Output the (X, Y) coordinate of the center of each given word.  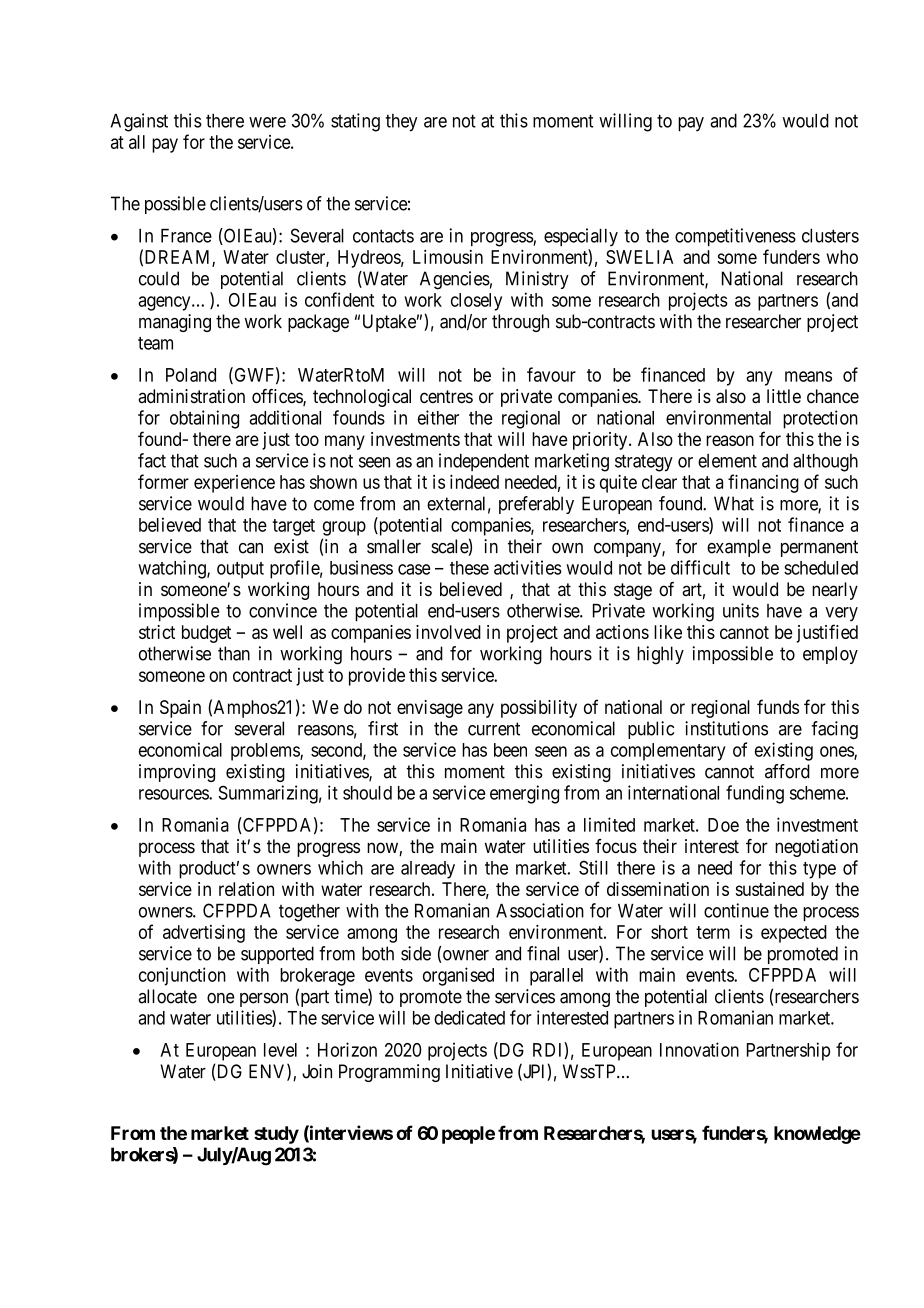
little (784, 396)
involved (448, 632)
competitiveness (735, 237)
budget (206, 634)
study (276, 1135)
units (741, 610)
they (401, 123)
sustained (770, 889)
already (428, 870)
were (267, 122)
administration (191, 396)
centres (446, 396)
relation (246, 889)
